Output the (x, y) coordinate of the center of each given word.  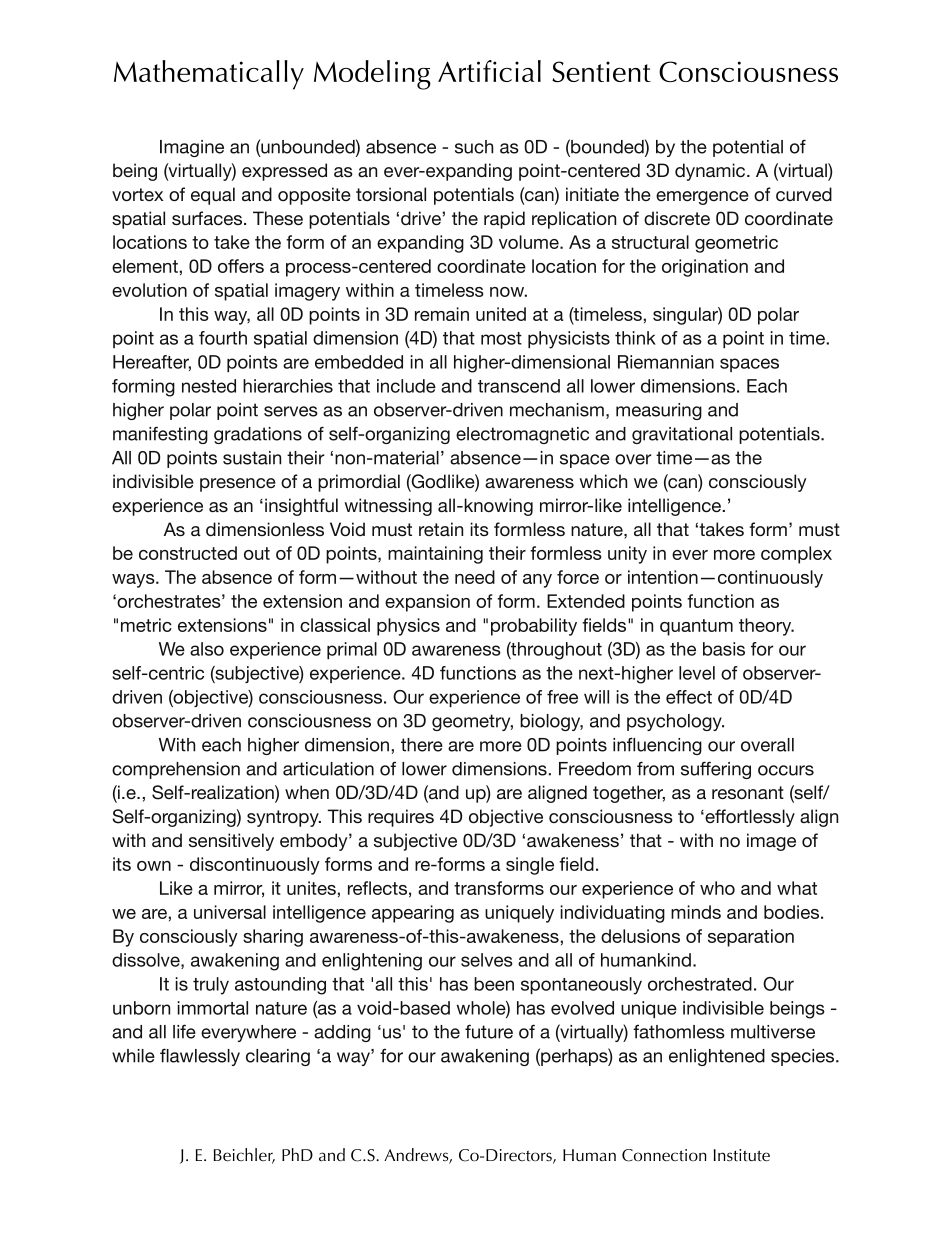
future (489, 1031)
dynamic (711, 172)
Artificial (489, 71)
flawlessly (200, 1057)
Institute (742, 1155)
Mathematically (209, 75)
